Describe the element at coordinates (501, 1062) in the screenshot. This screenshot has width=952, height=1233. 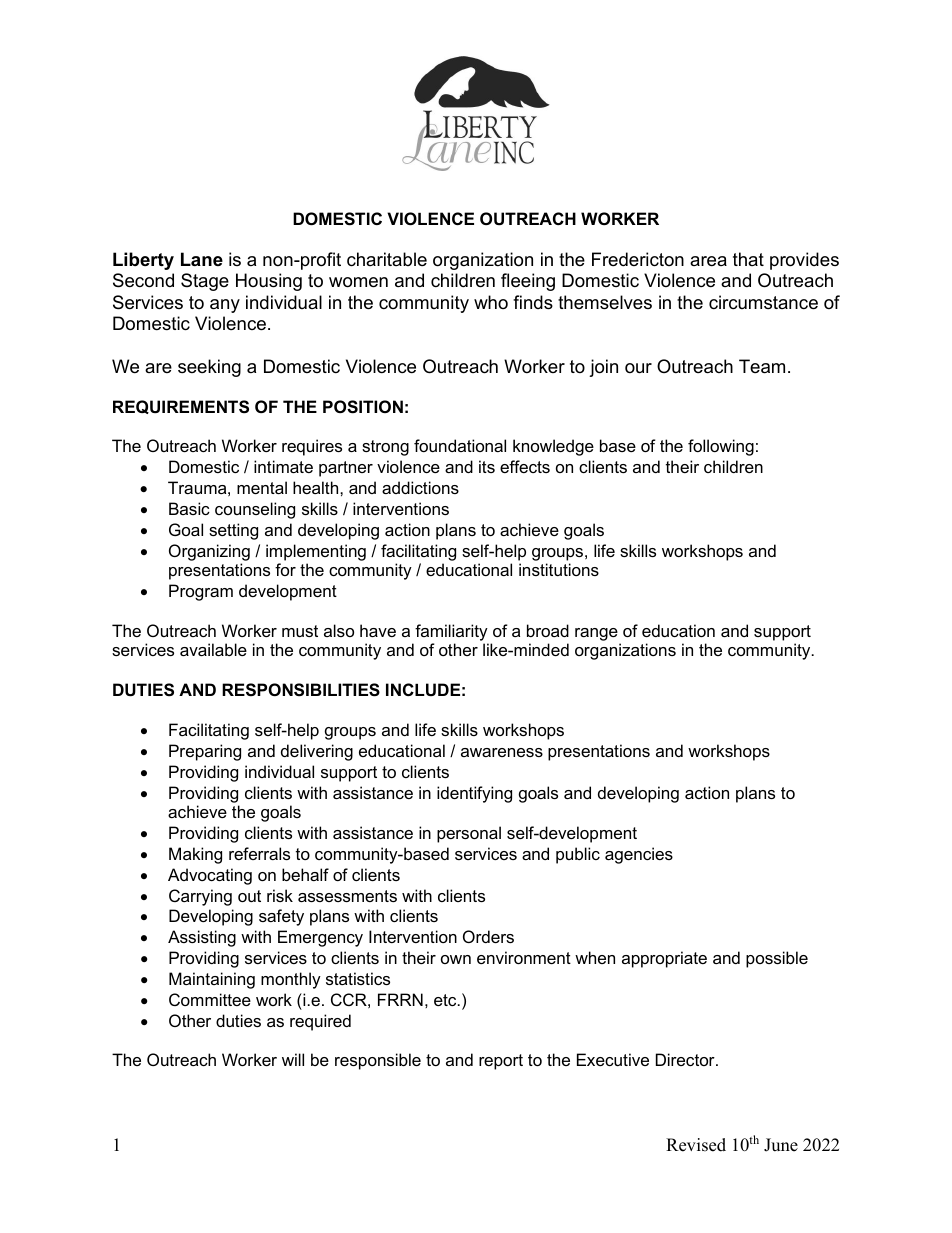
I see `report` at that location.
